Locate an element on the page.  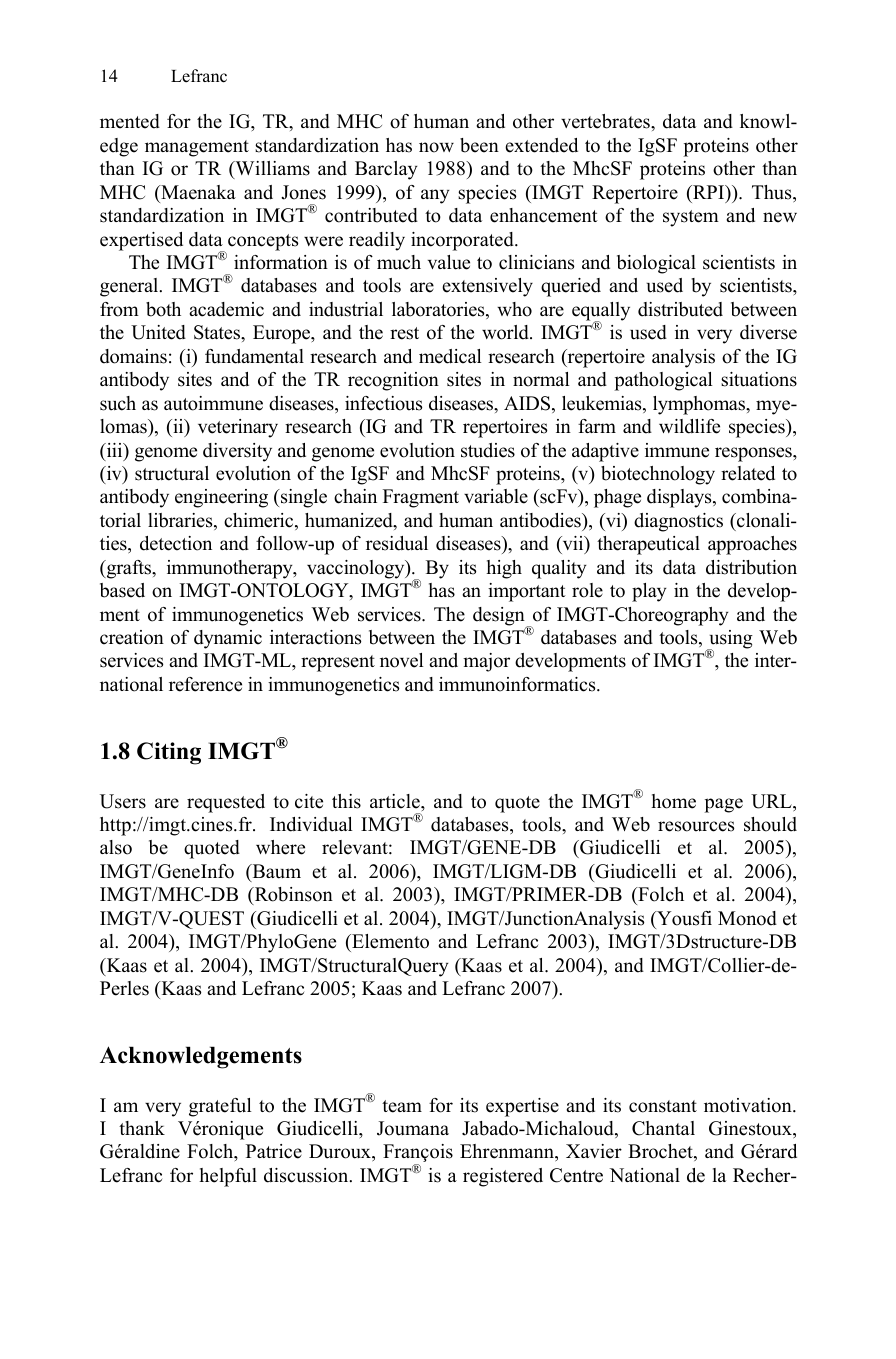
Chantal is located at coordinates (663, 1128).
